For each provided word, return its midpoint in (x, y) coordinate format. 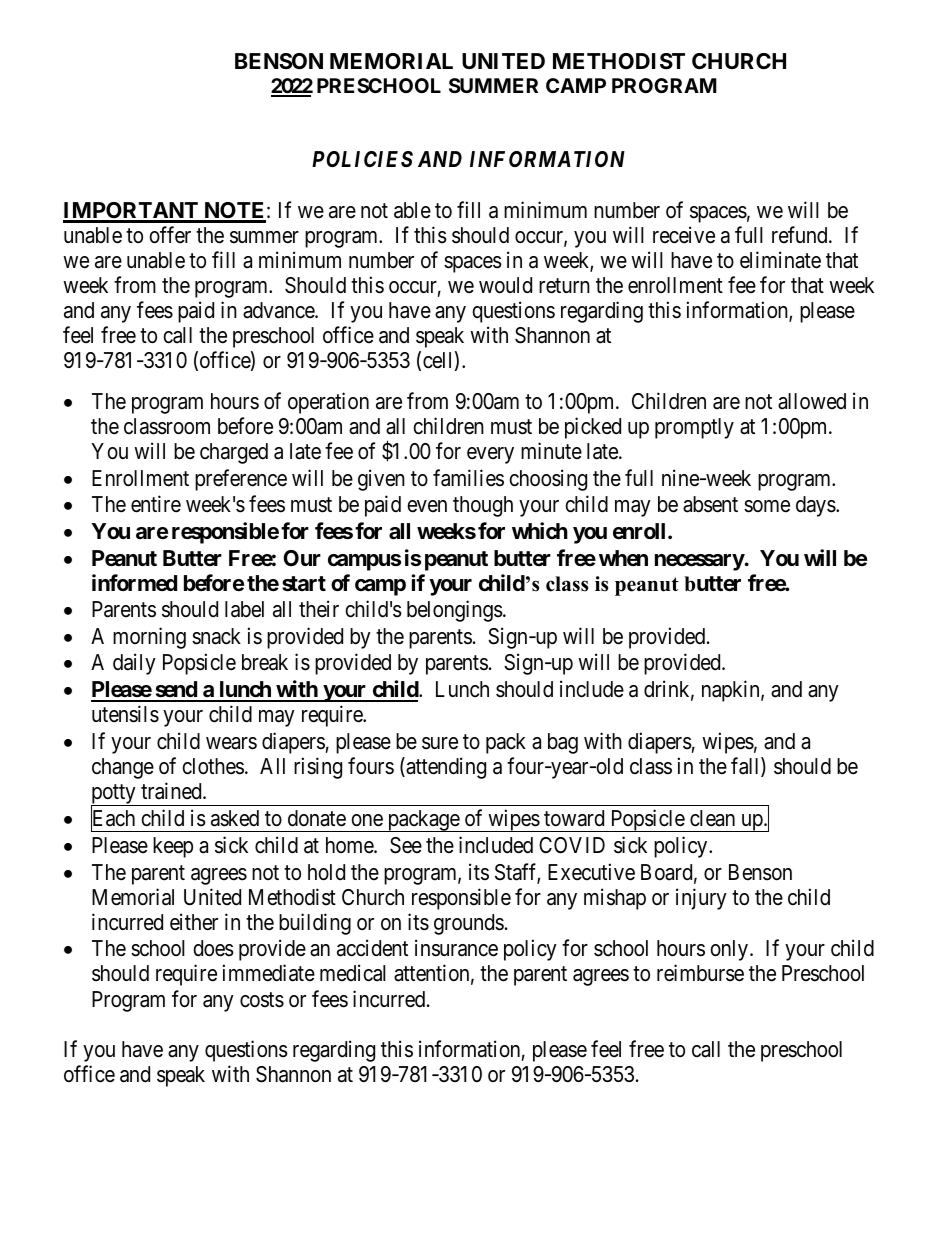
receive (684, 235)
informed (134, 582)
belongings (455, 611)
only (730, 950)
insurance (456, 948)
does (213, 948)
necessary (700, 562)
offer (170, 235)
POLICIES (362, 159)
